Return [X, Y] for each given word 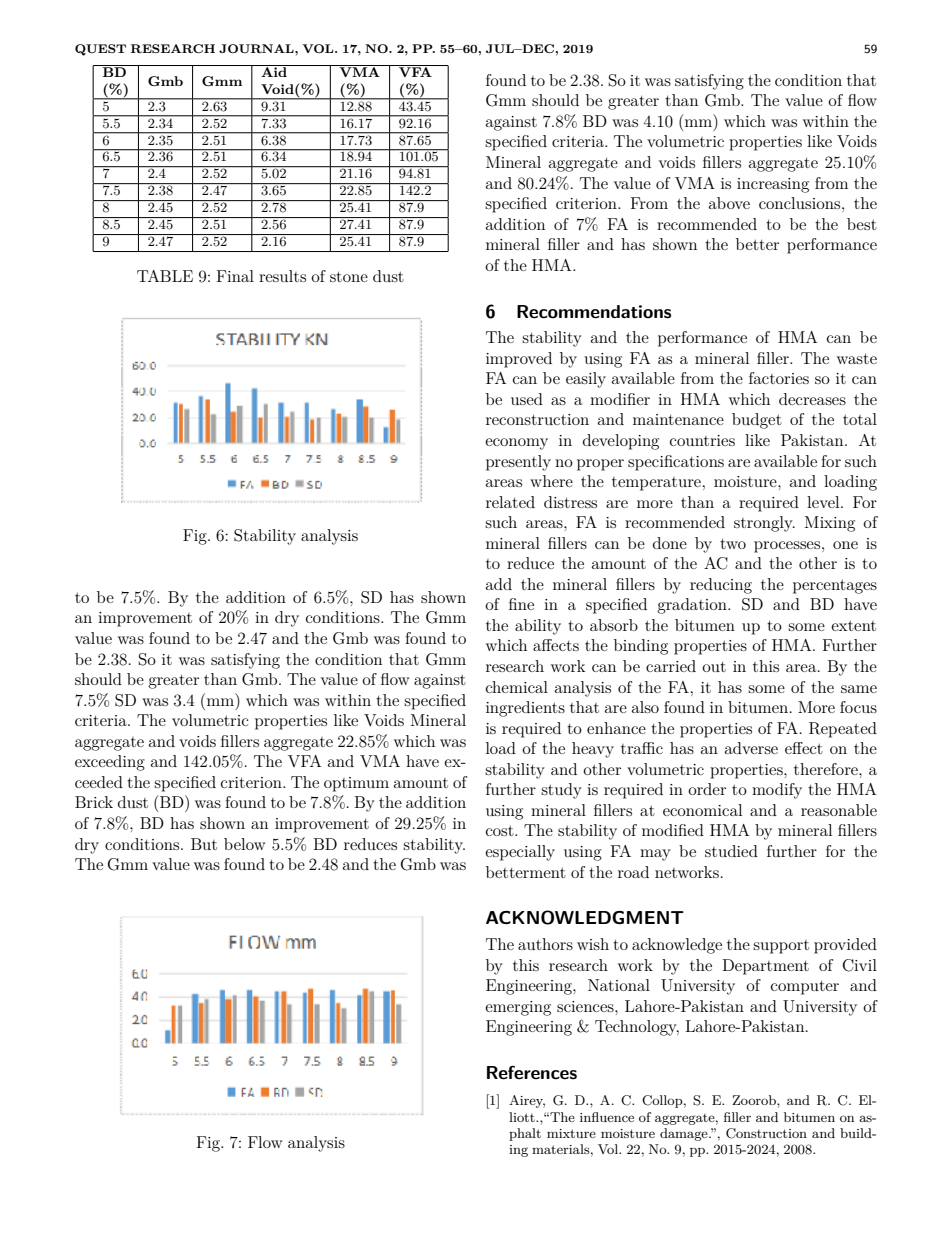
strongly [764, 524]
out [714, 666]
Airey [527, 1101]
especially [520, 853]
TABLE [165, 276]
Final [235, 276]
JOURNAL [257, 48]
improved [519, 360]
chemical [517, 687]
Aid [274, 71]
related [510, 502]
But [204, 844]
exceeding [110, 763]
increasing [773, 185]
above [729, 203]
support [781, 947]
